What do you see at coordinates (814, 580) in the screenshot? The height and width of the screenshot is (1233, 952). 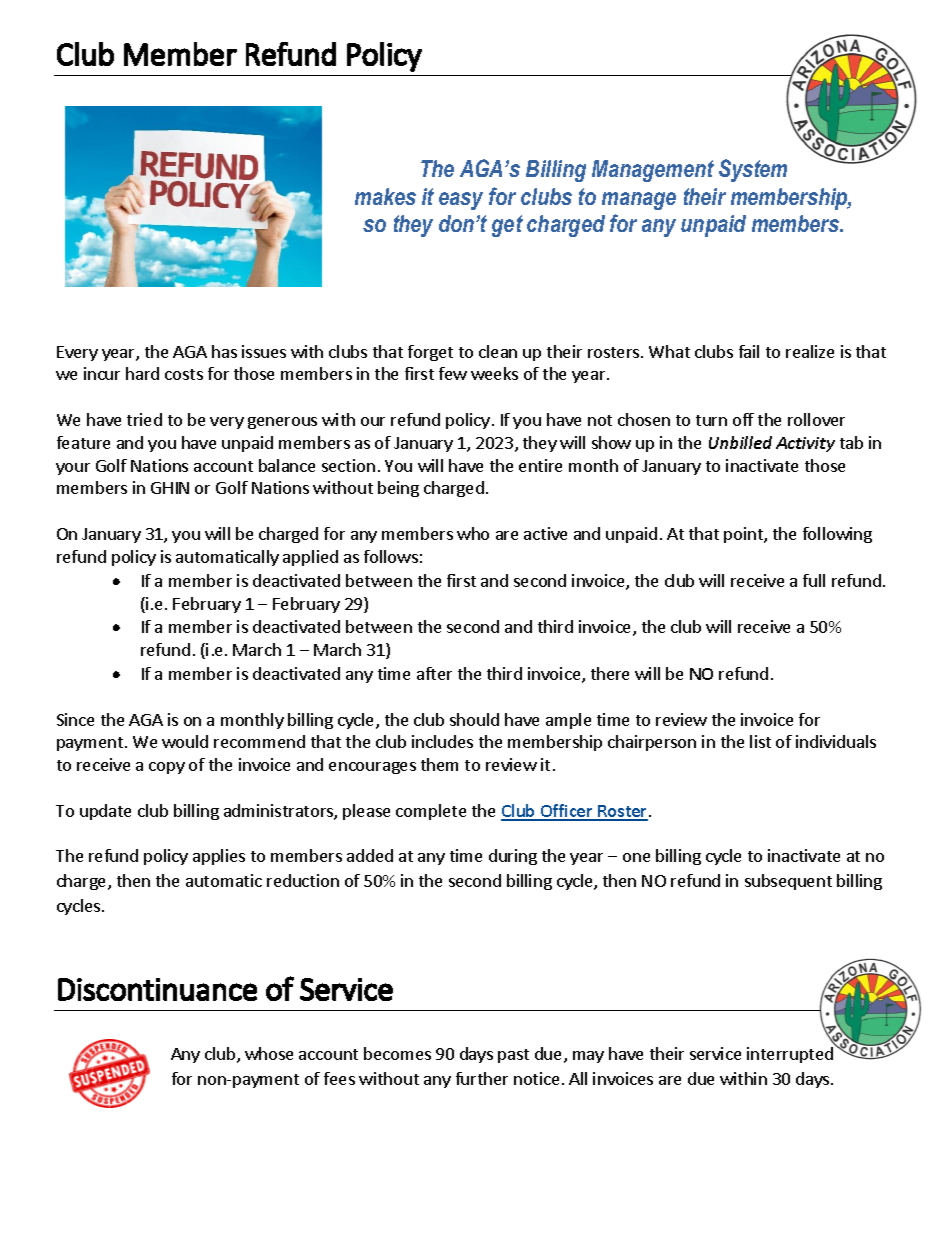 I see `full` at bounding box center [814, 580].
